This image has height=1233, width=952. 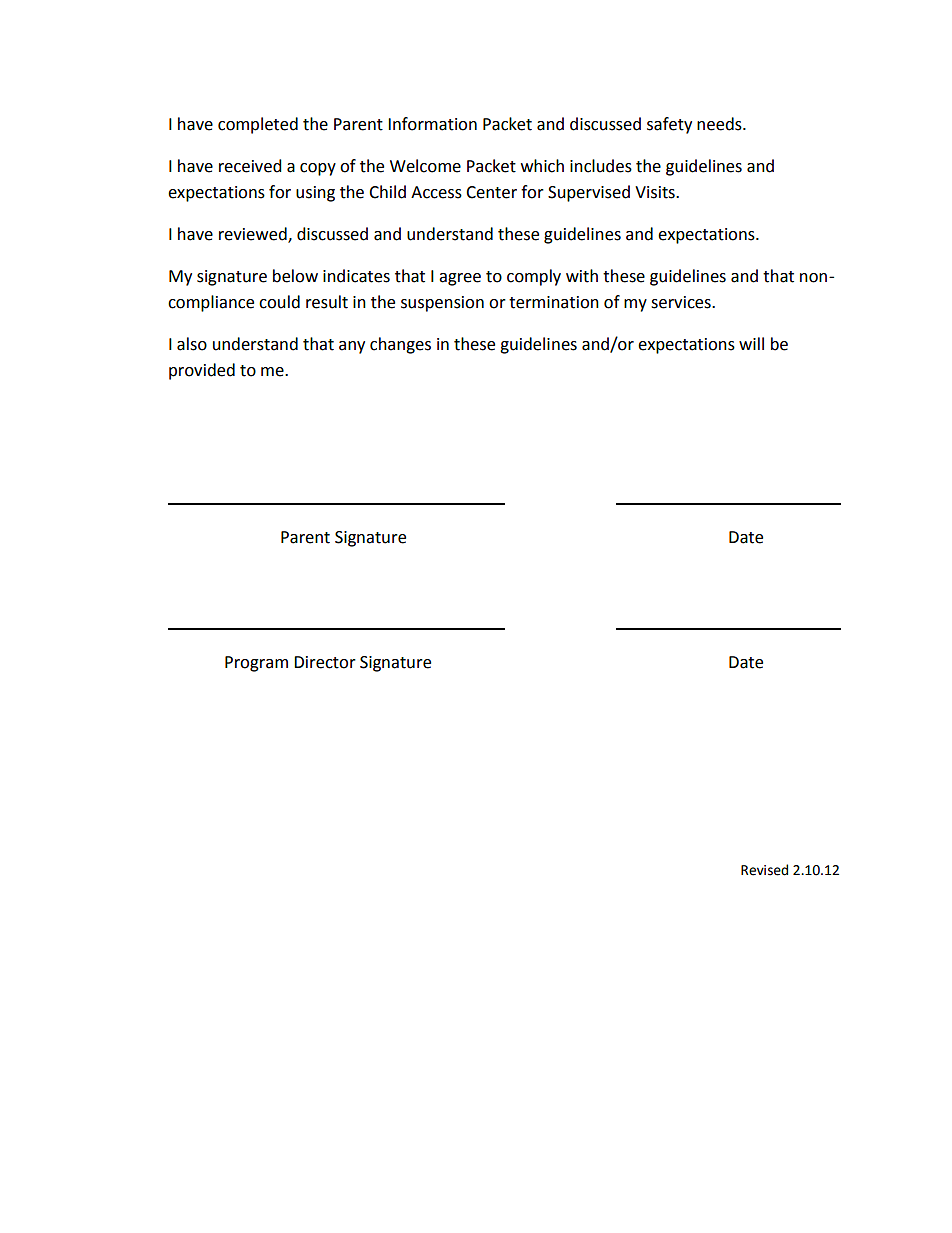 I want to click on also, so click(x=192, y=344).
